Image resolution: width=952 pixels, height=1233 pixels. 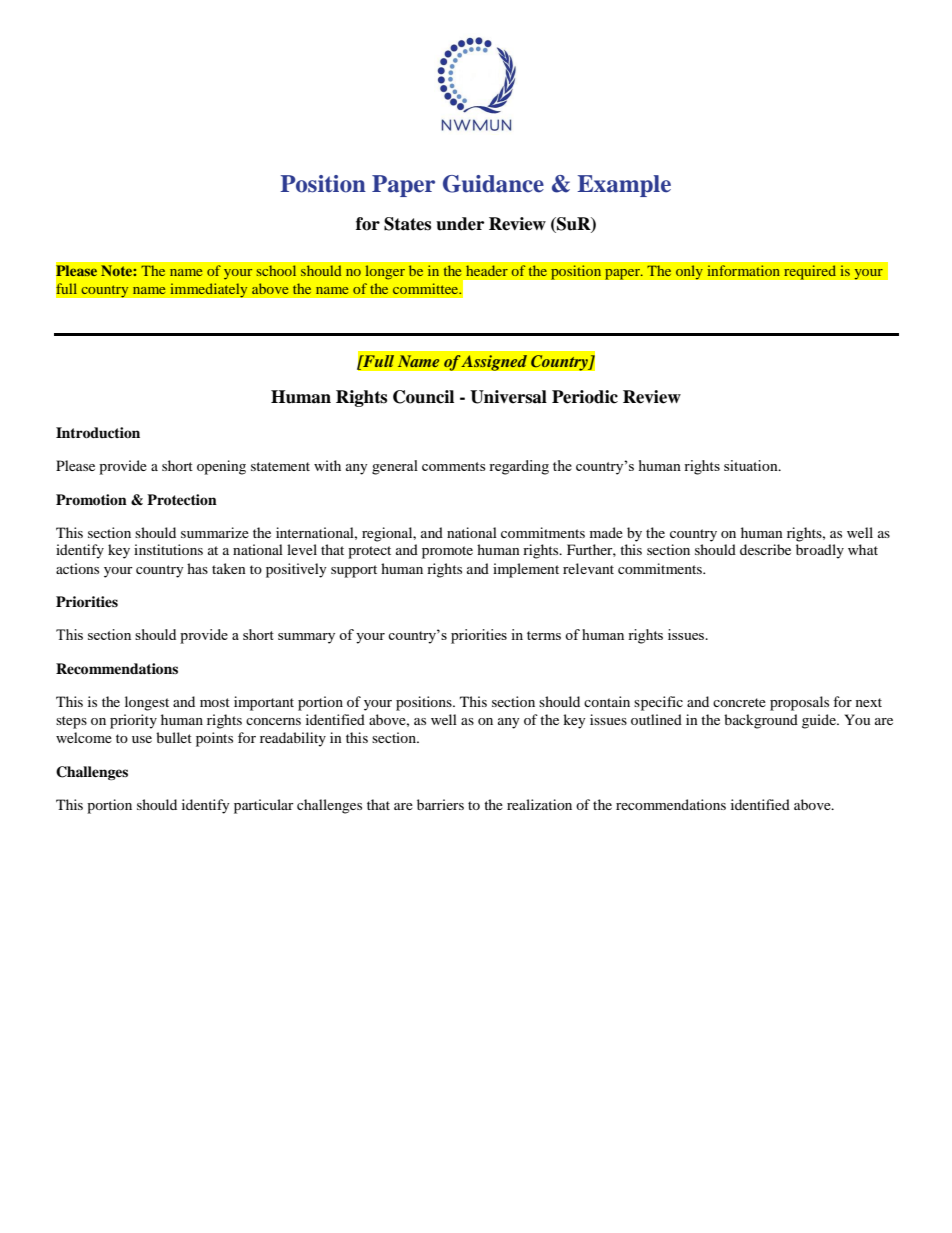 I want to click on particular, so click(x=264, y=806).
